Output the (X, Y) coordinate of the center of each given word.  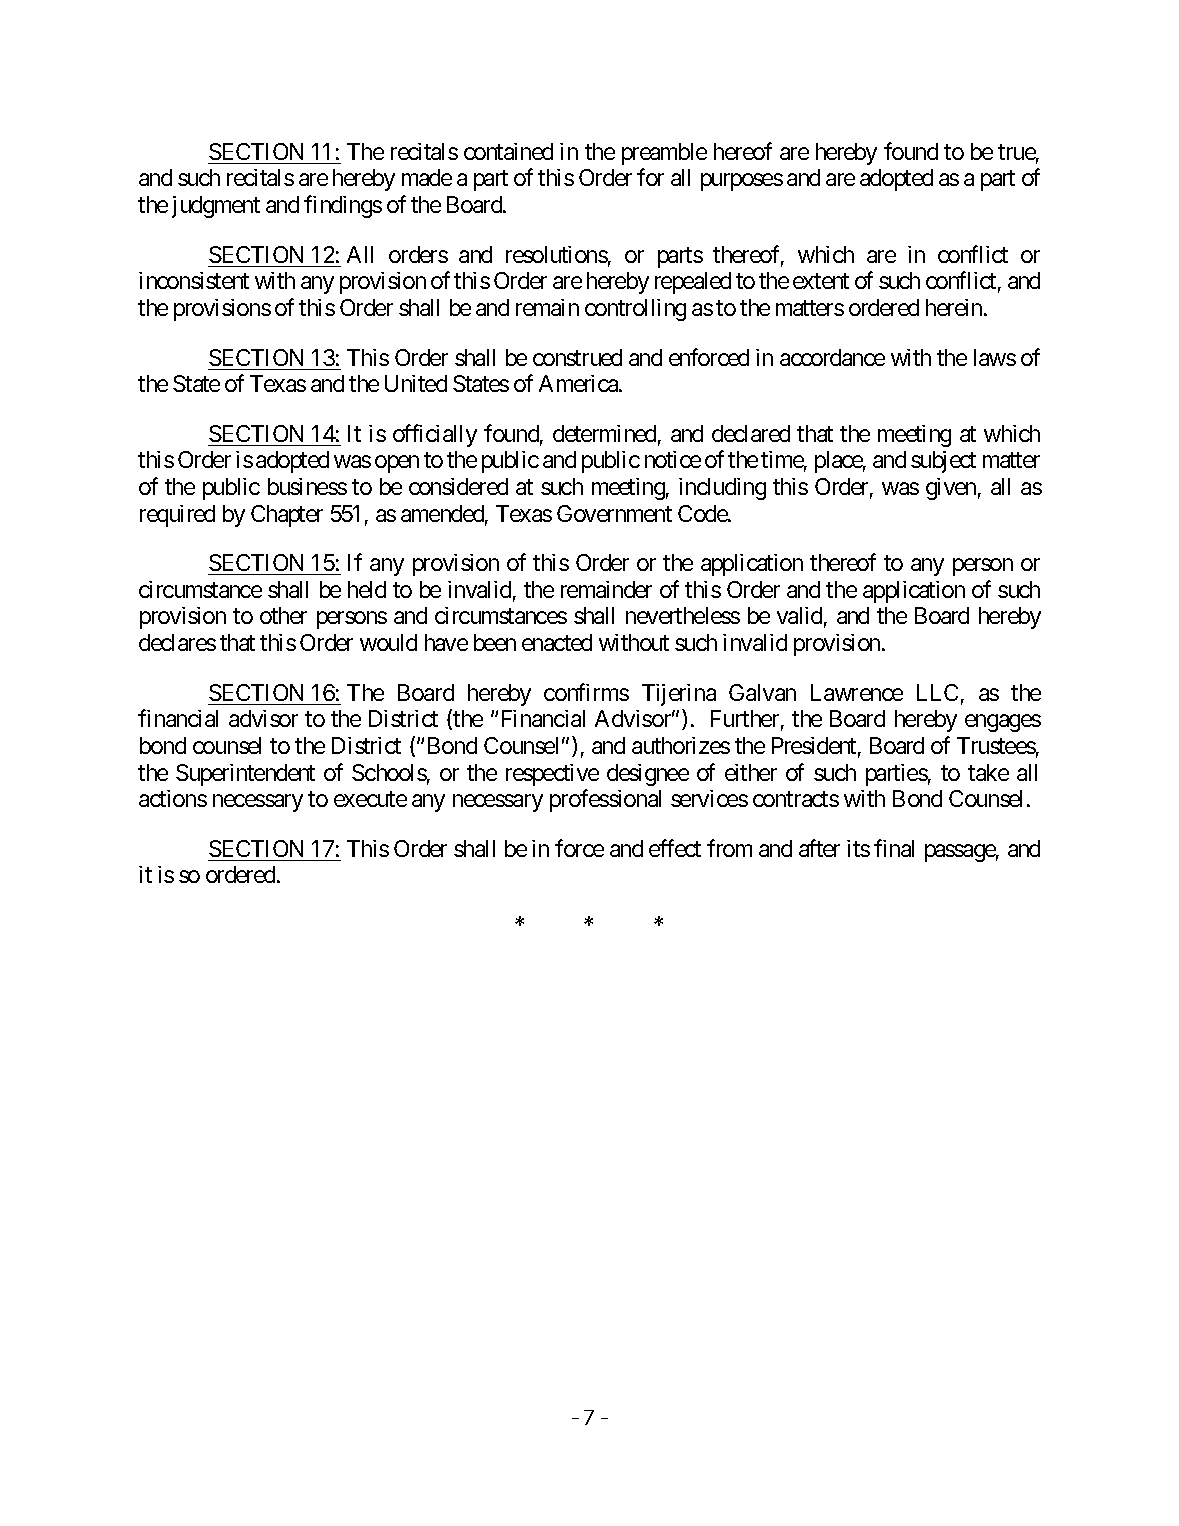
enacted (557, 642)
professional (605, 800)
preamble (664, 154)
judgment (216, 207)
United (416, 383)
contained (508, 151)
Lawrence (857, 692)
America (579, 383)
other (283, 615)
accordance (832, 357)
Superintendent (245, 775)
